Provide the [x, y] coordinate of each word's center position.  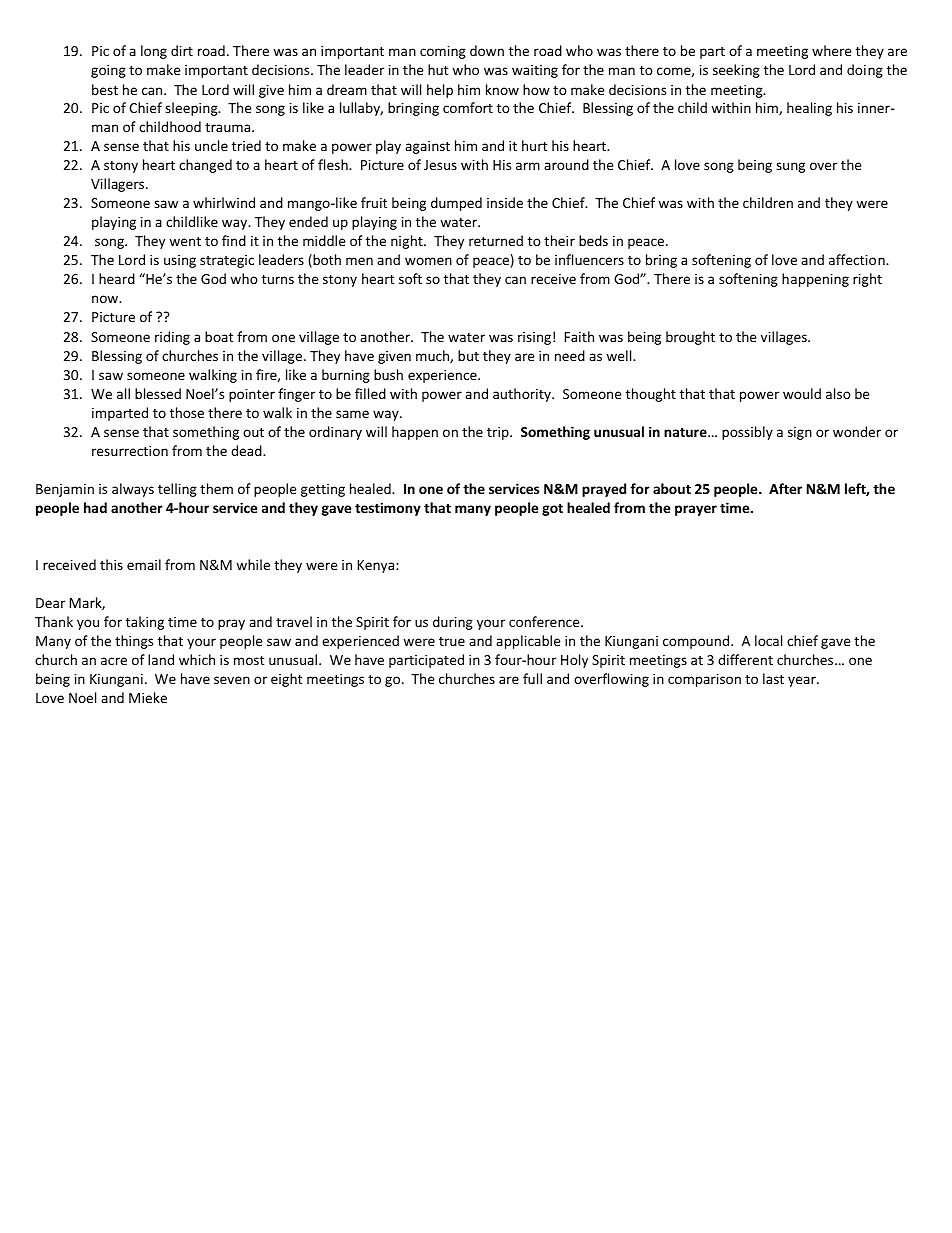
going [108, 71]
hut [438, 69]
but [468, 355]
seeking [736, 71]
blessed [158, 393]
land [161, 659]
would [802, 393]
